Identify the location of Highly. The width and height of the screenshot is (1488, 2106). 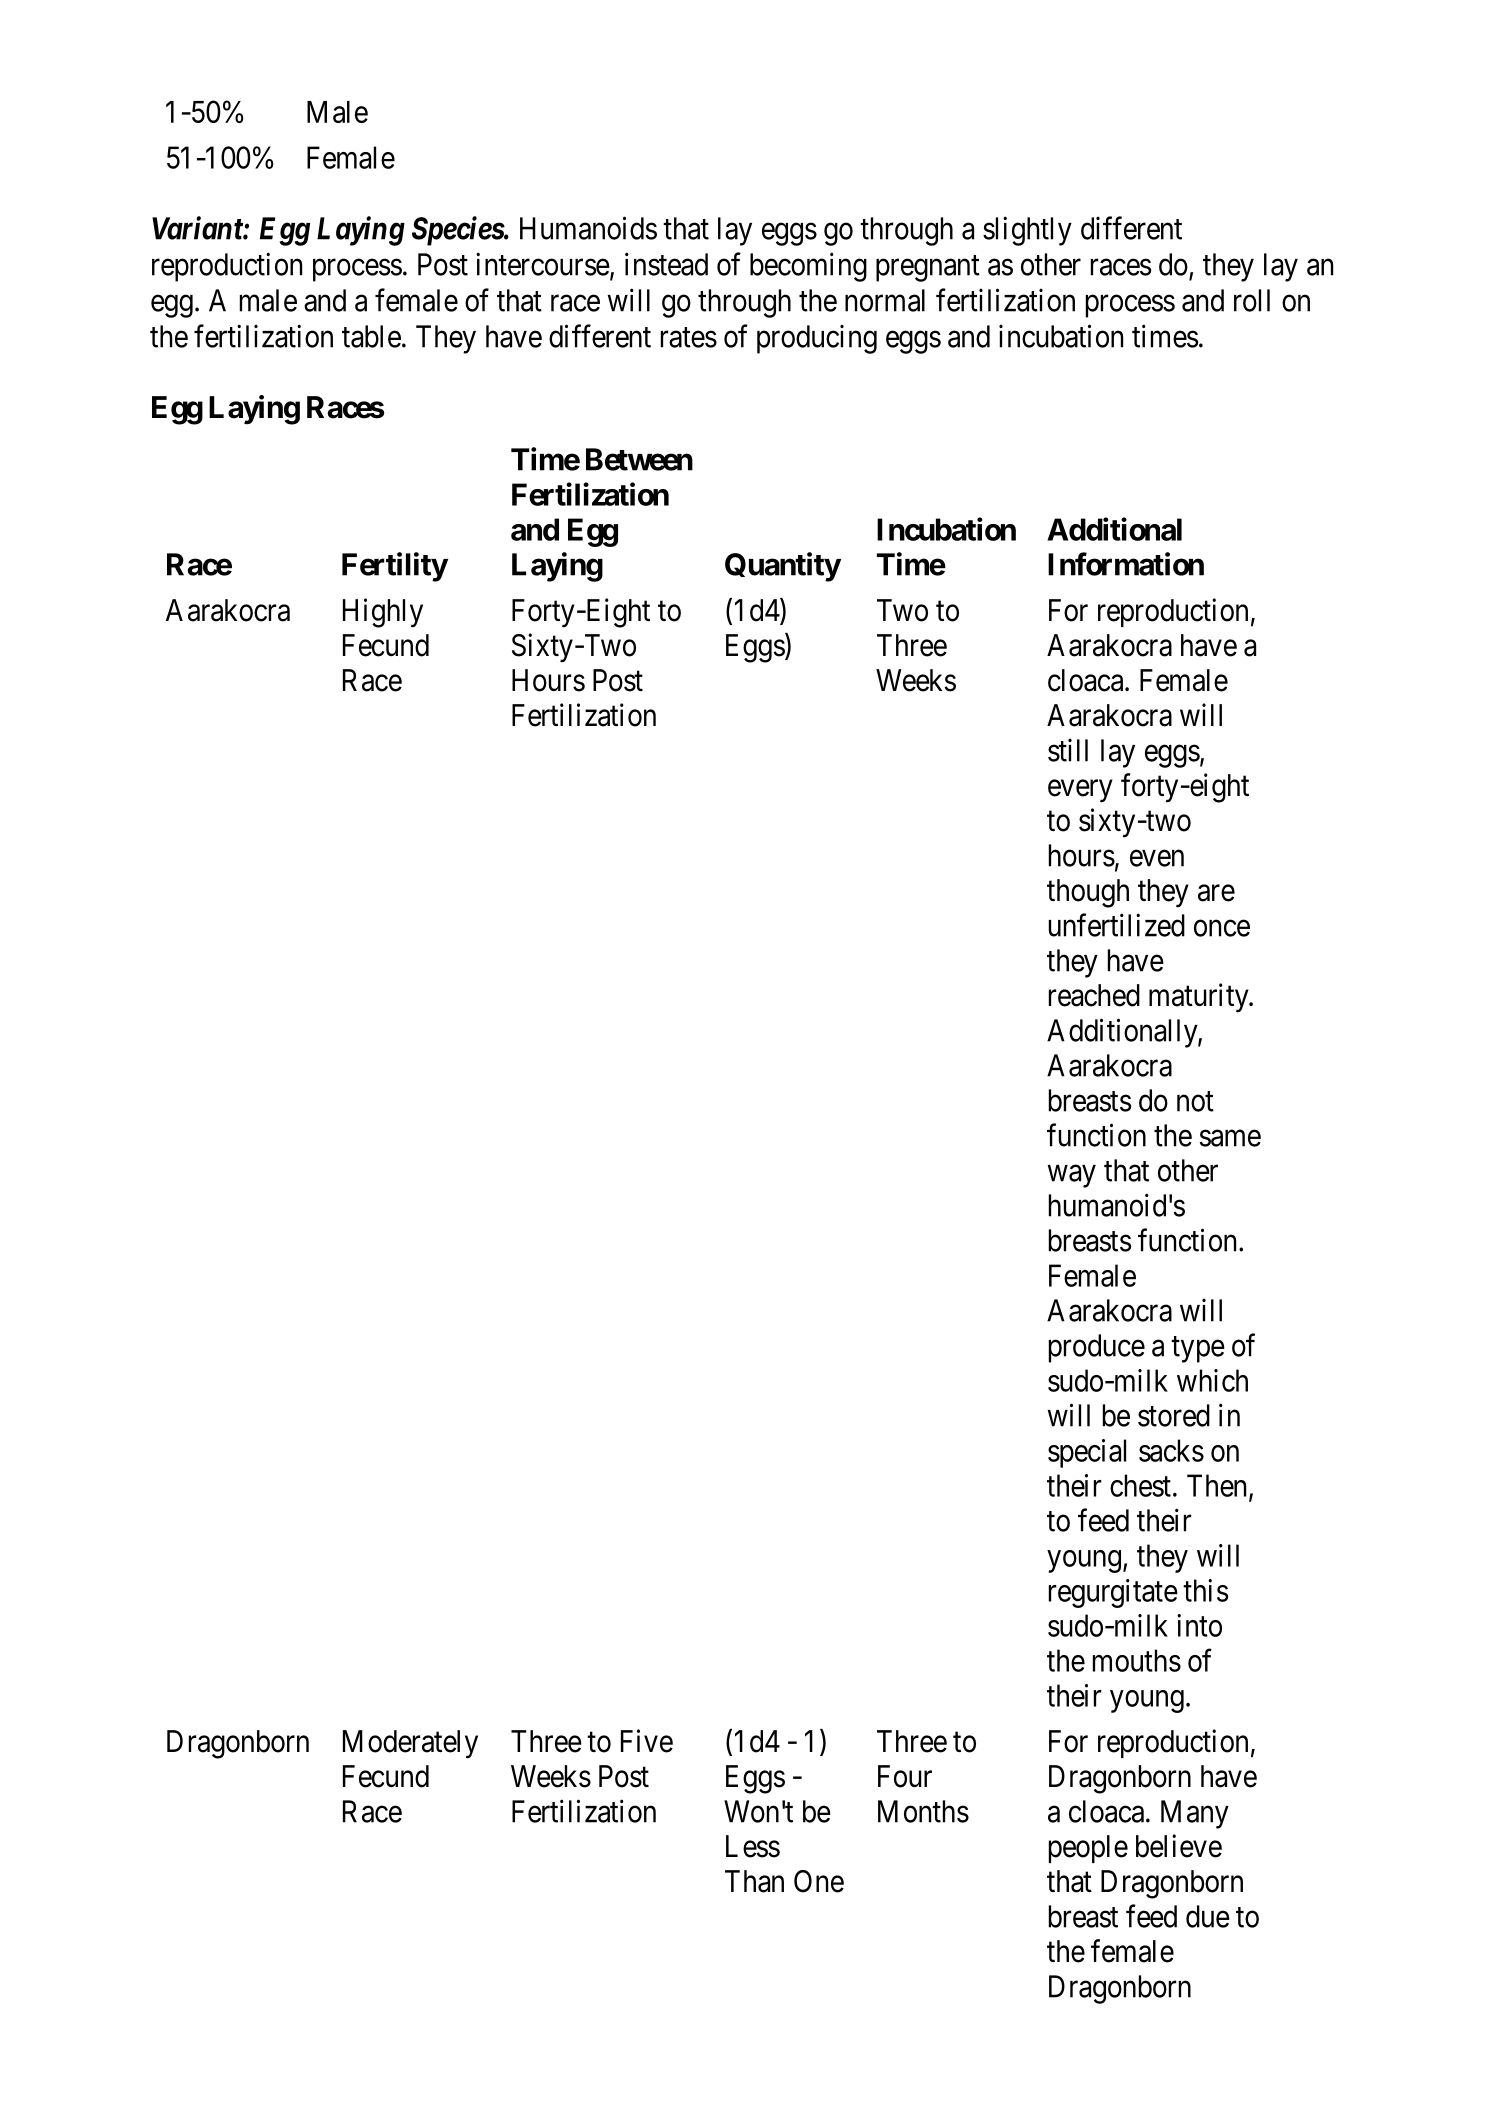
(383, 613).
